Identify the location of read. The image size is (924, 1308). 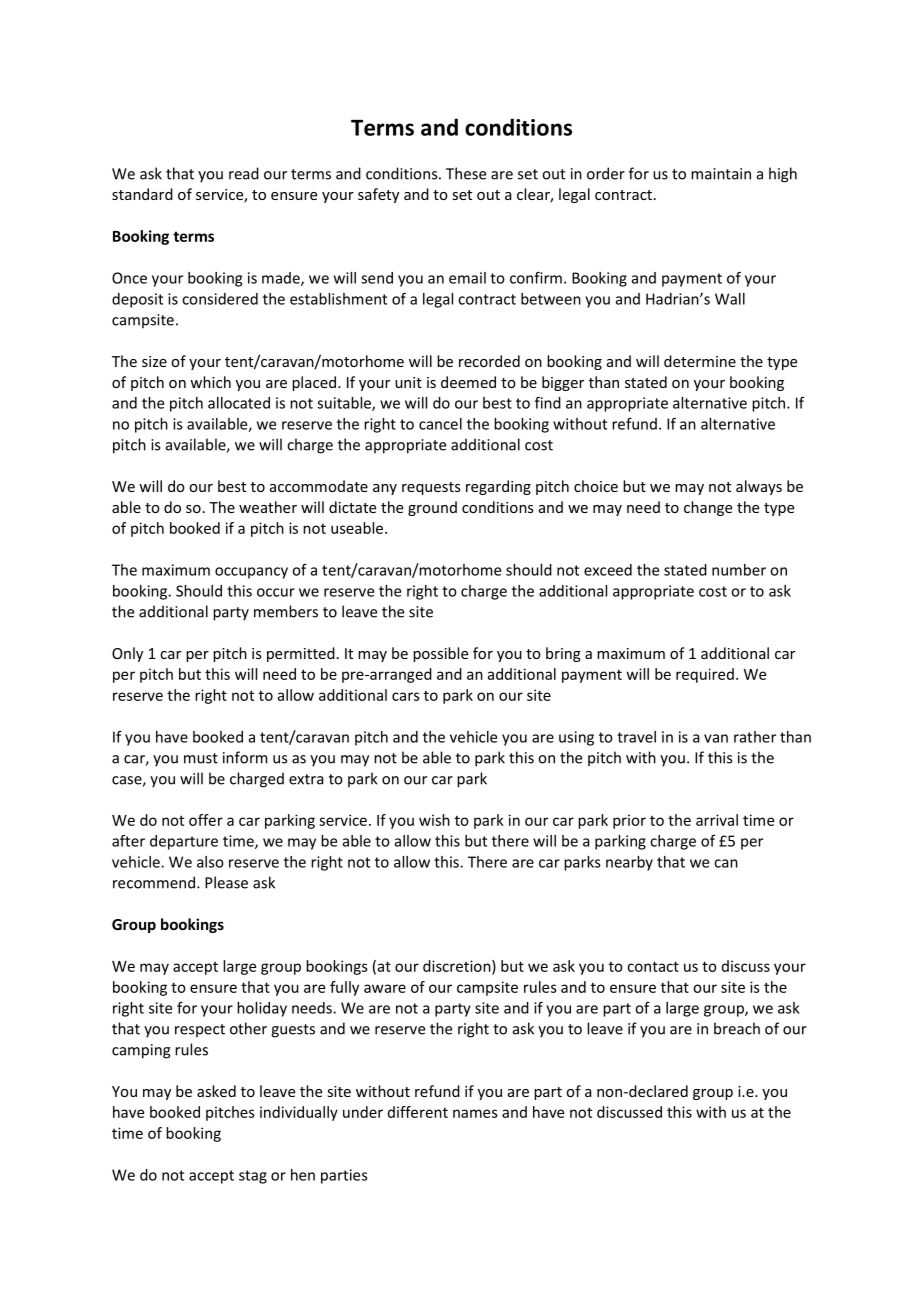
(244, 173).
